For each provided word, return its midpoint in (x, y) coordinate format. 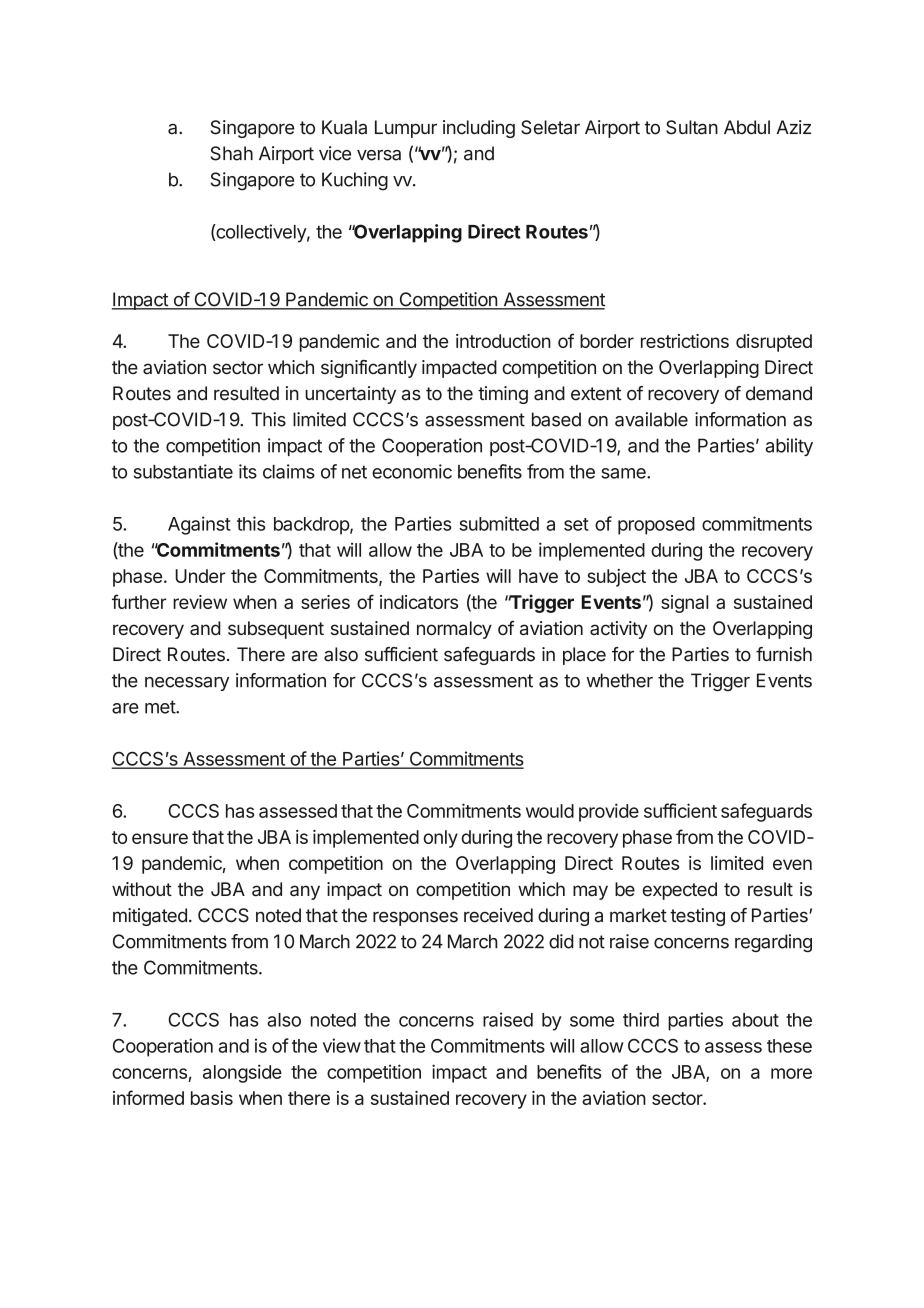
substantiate (183, 471)
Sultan (692, 127)
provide (609, 812)
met (161, 707)
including (479, 129)
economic (412, 471)
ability (789, 447)
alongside (242, 1073)
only (440, 839)
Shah (232, 153)
